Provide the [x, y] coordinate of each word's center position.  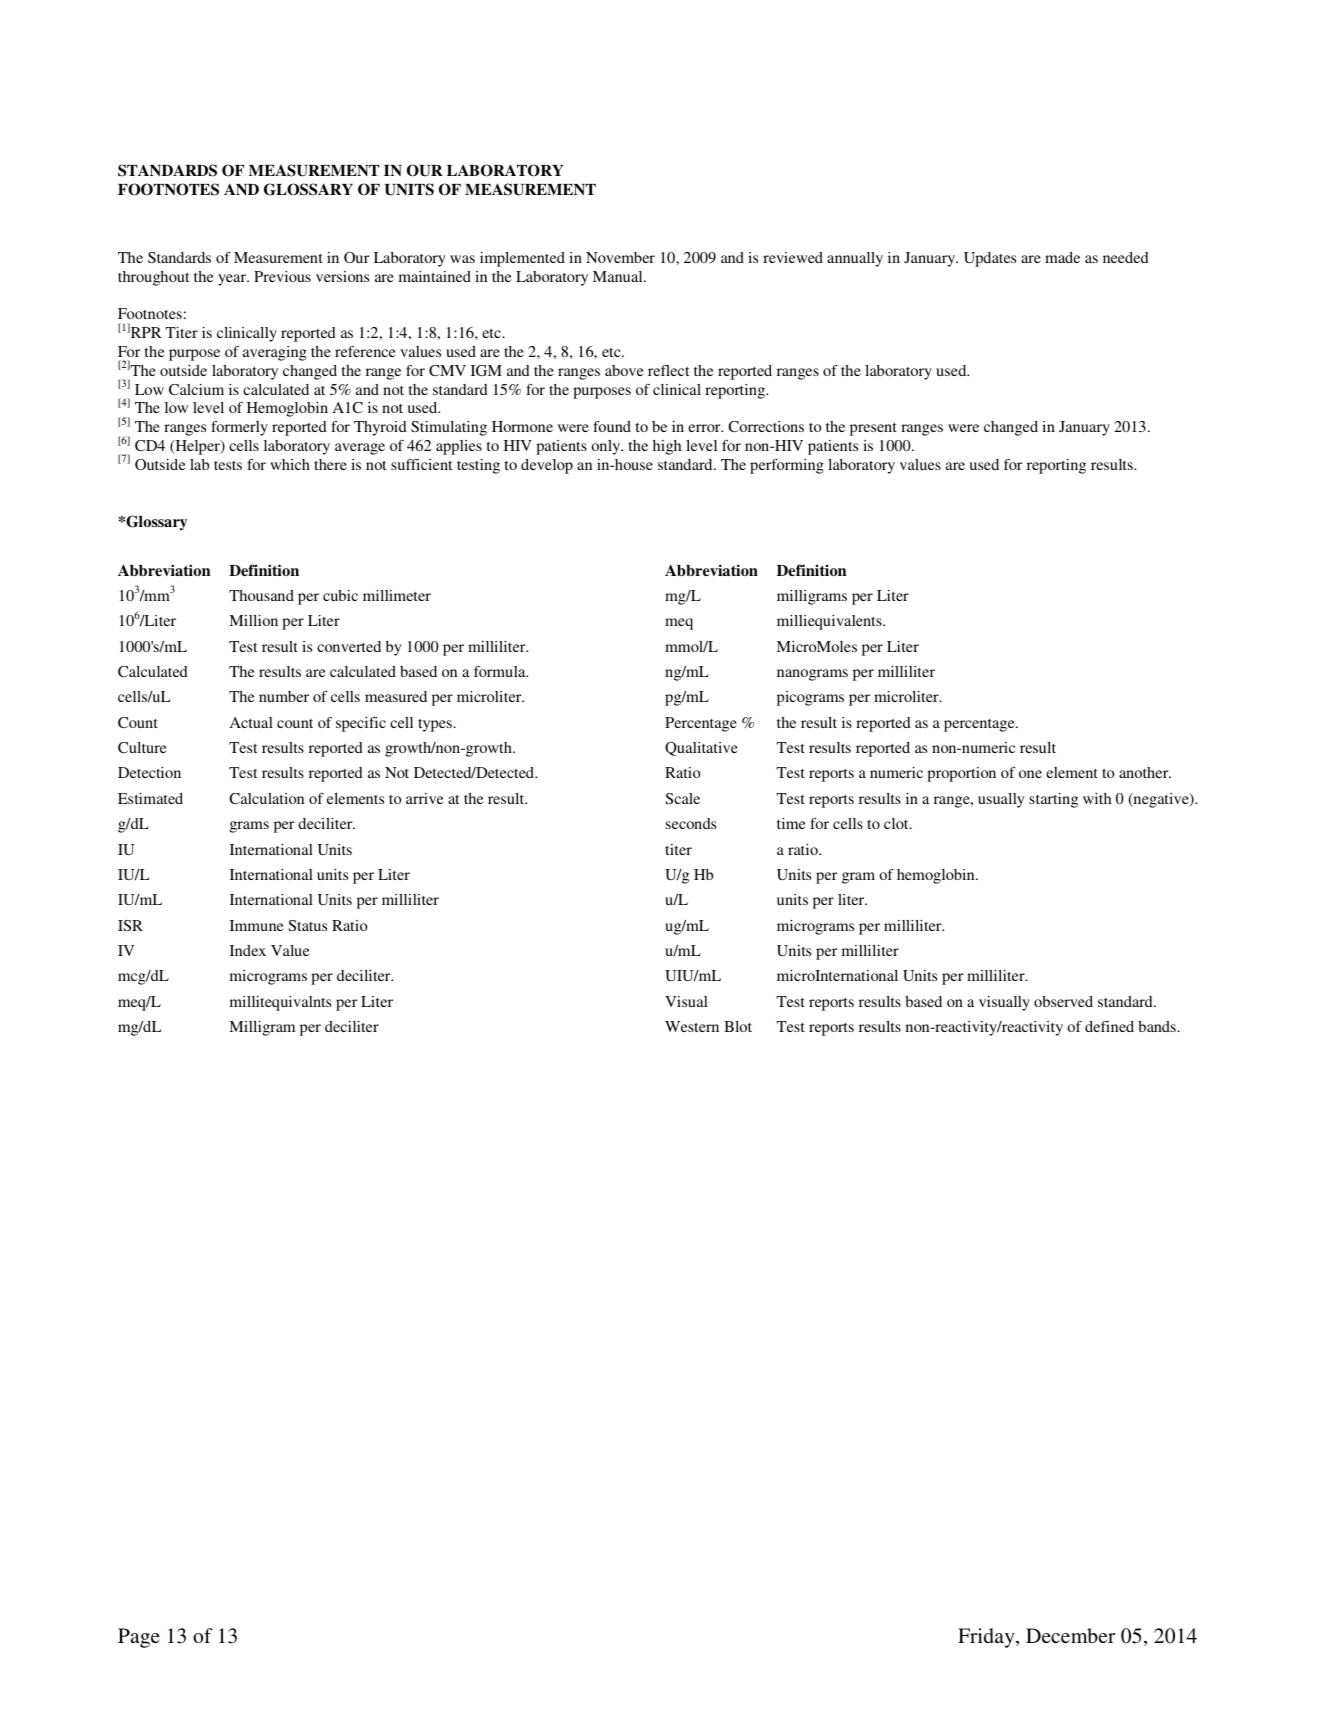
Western [692, 1026]
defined [1109, 1026]
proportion [961, 774]
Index [248, 950]
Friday [987, 1638]
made [1062, 257]
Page [139, 1638]
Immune [256, 925]
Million [253, 620]
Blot [738, 1026]
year [233, 280]
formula [501, 671]
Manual [619, 276]
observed [1063, 1001]
